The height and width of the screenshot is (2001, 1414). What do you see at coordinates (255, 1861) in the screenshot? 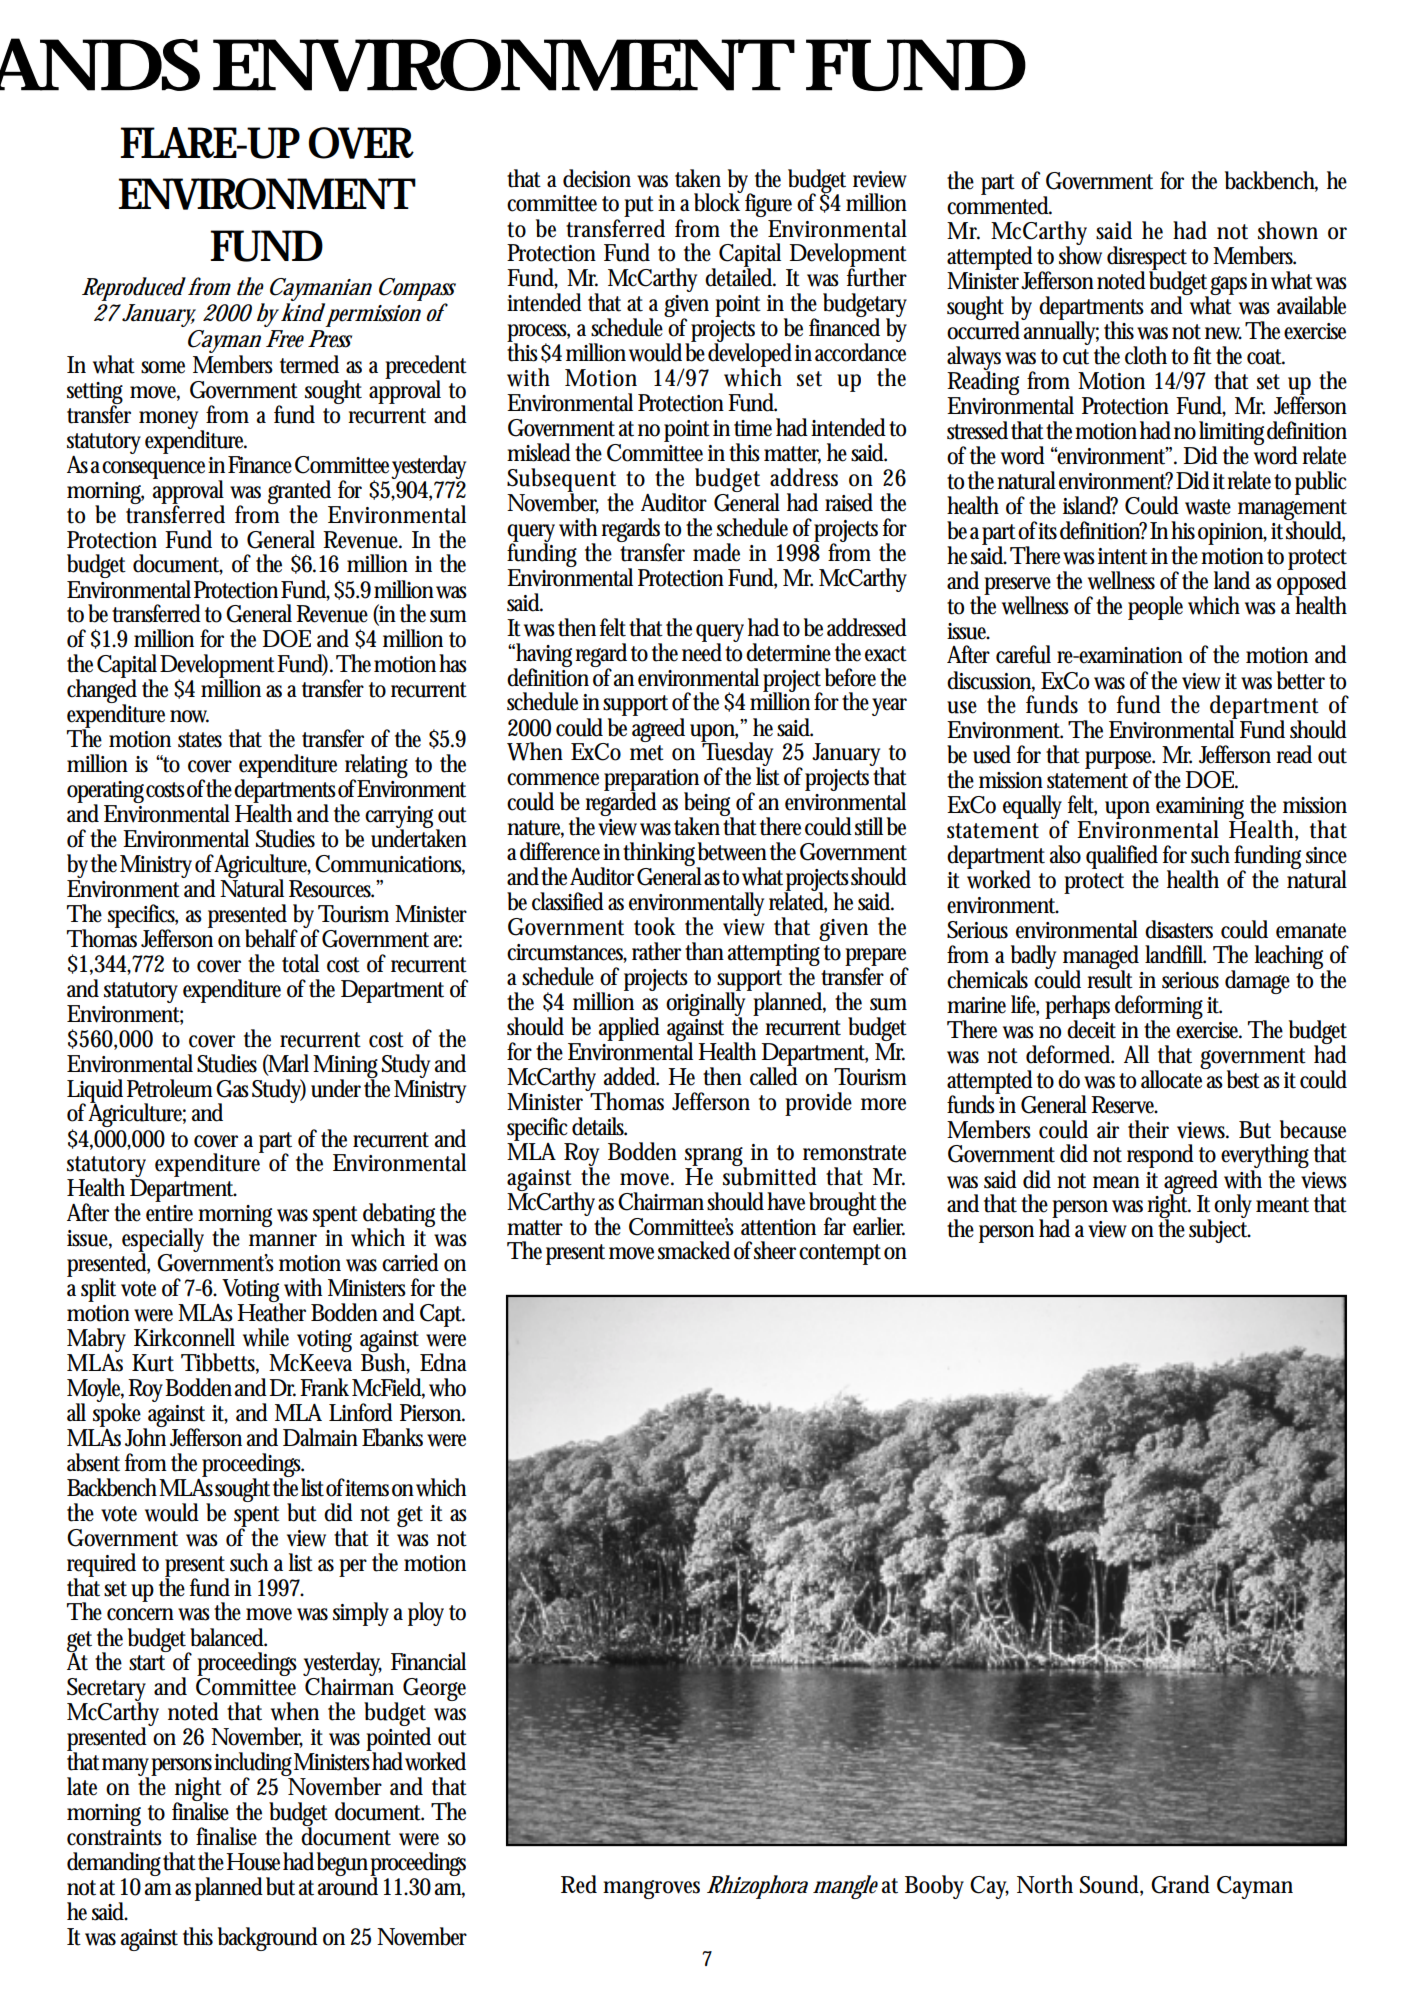
I see `House` at bounding box center [255, 1861].
